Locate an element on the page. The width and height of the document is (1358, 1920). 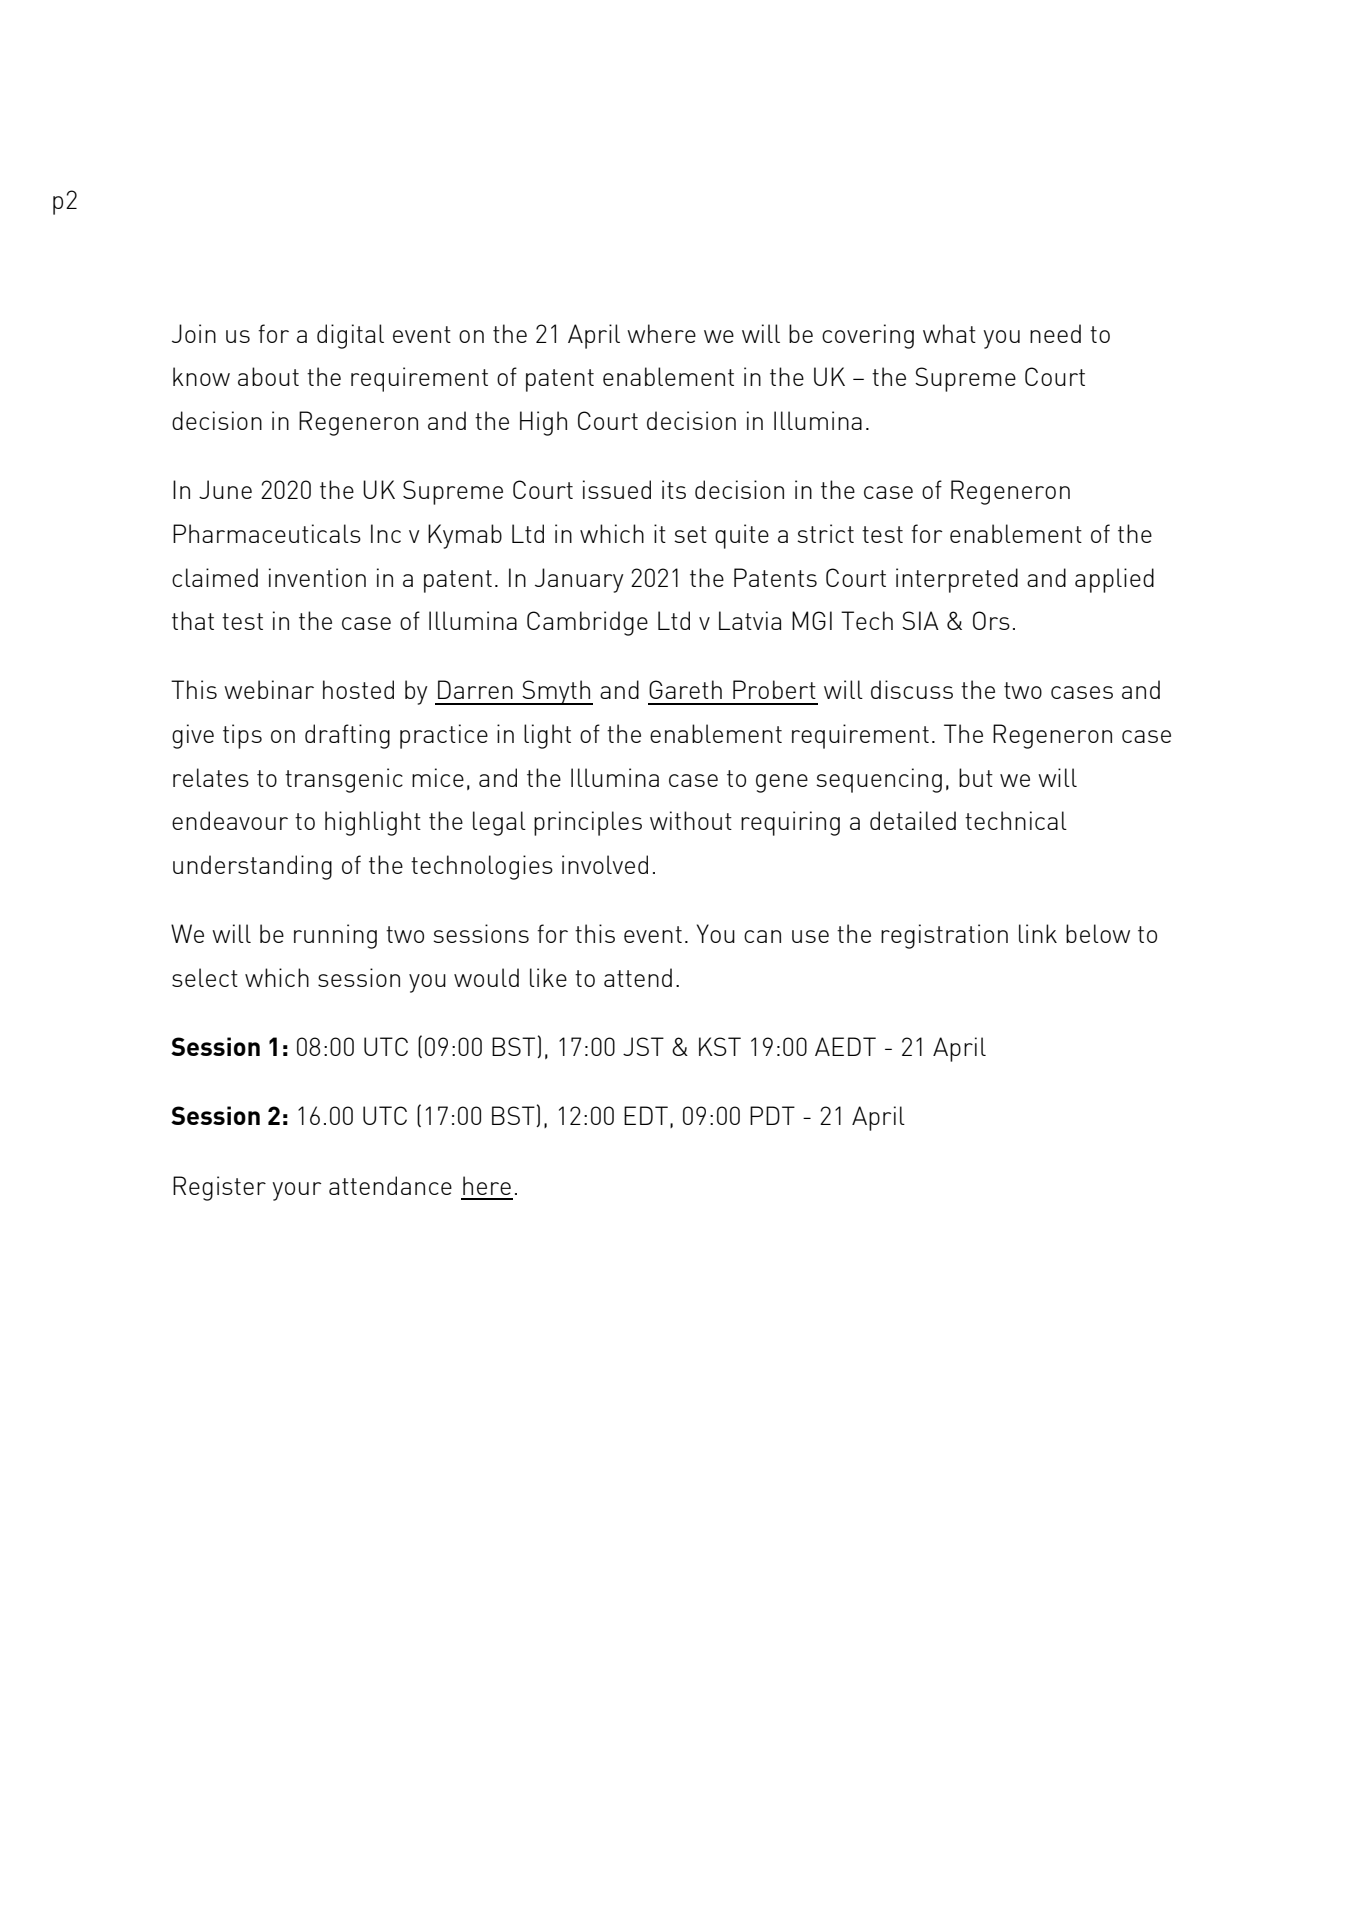
like is located at coordinates (548, 977).
